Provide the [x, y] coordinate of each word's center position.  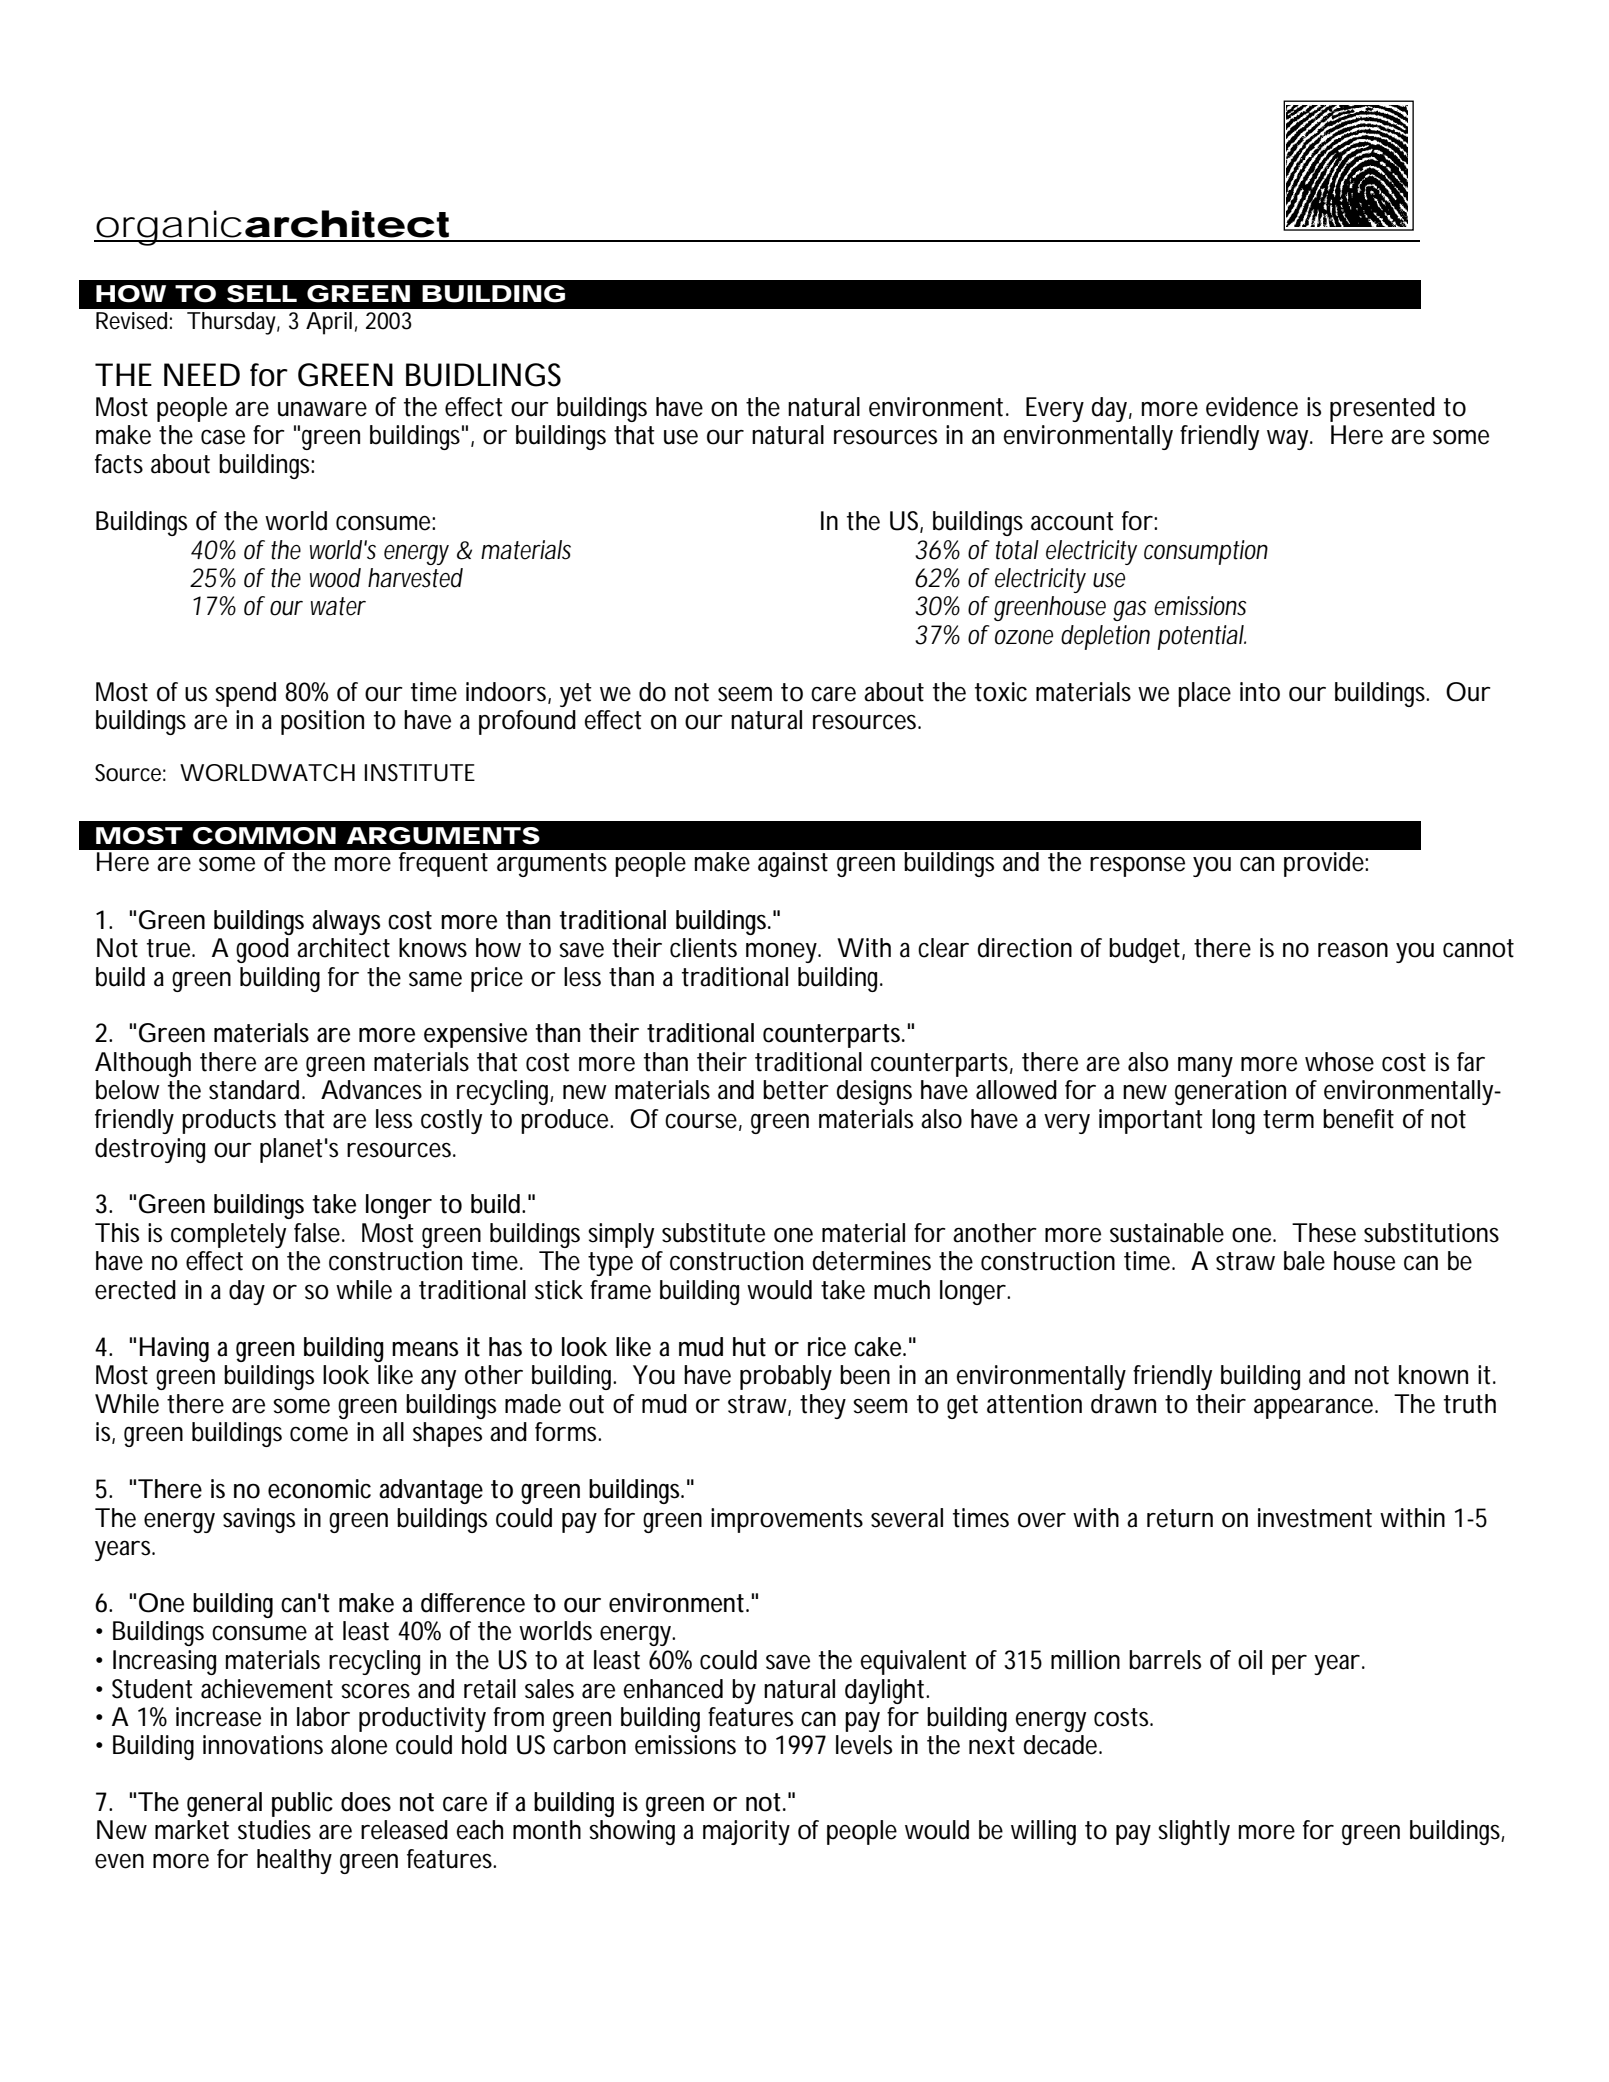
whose [1339, 1062]
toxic [1001, 692]
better [796, 1090]
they [823, 1406]
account [1072, 521]
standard [257, 1090]
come [319, 1434]
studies [274, 1830]
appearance [1316, 1408]
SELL [262, 294]
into [1260, 692]
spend [245, 694]
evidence [1252, 407]
